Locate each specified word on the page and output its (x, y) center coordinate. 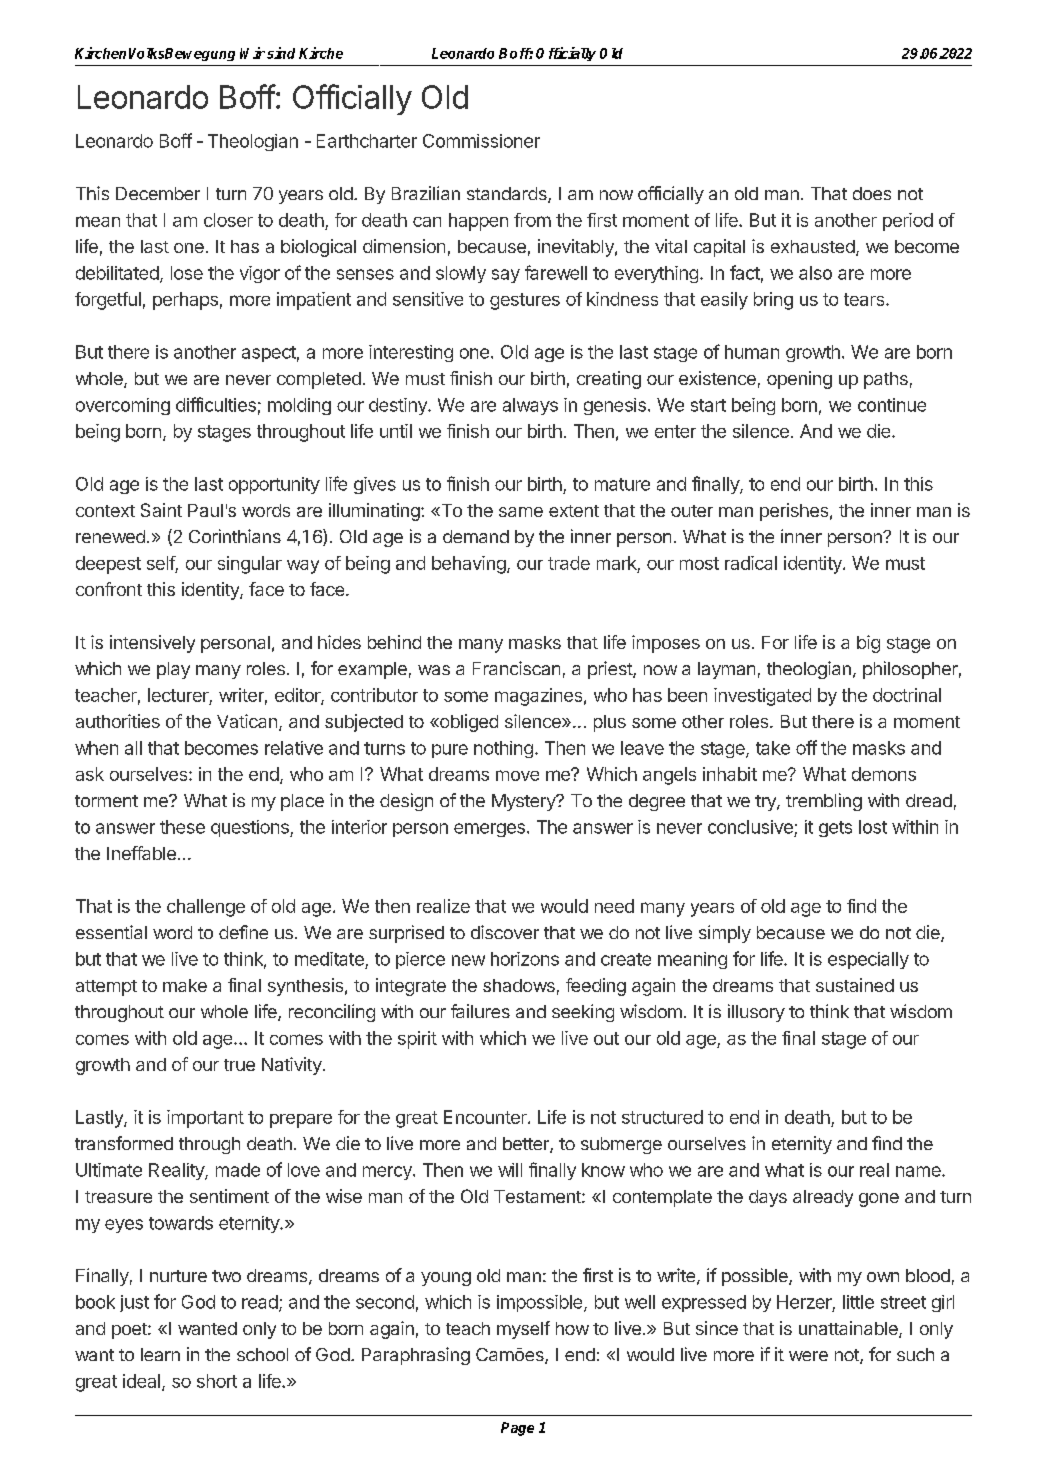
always (530, 406)
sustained (855, 985)
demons (884, 774)
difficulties (216, 404)
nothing (503, 749)
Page (517, 1429)
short (217, 1381)
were (808, 1356)
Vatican (247, 721)
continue (892, 405)
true (239, 1065)
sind (281, 53)
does (872, 193)
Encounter (486, 1117)
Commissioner (481, 141)
